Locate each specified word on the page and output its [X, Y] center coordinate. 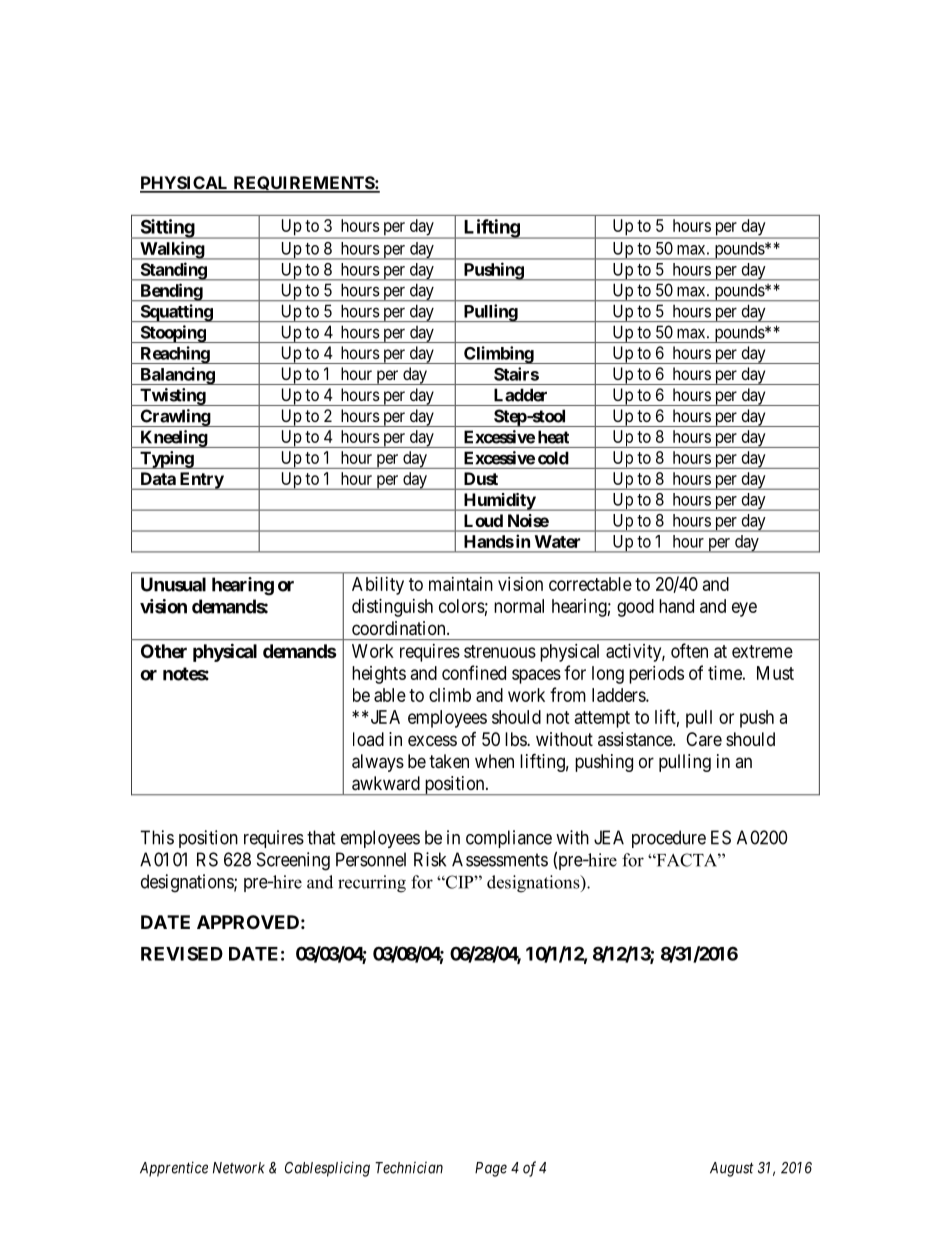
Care [704, 739]
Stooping [172, 334]
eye [744, 609]
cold [553, 458]
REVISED [182, 953]
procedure [669, 839]
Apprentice [174, 1169]
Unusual [173, 584]
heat [553, 437]
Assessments [500, 859]
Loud [483, 520]
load [368, 739]
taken [449, 761]
